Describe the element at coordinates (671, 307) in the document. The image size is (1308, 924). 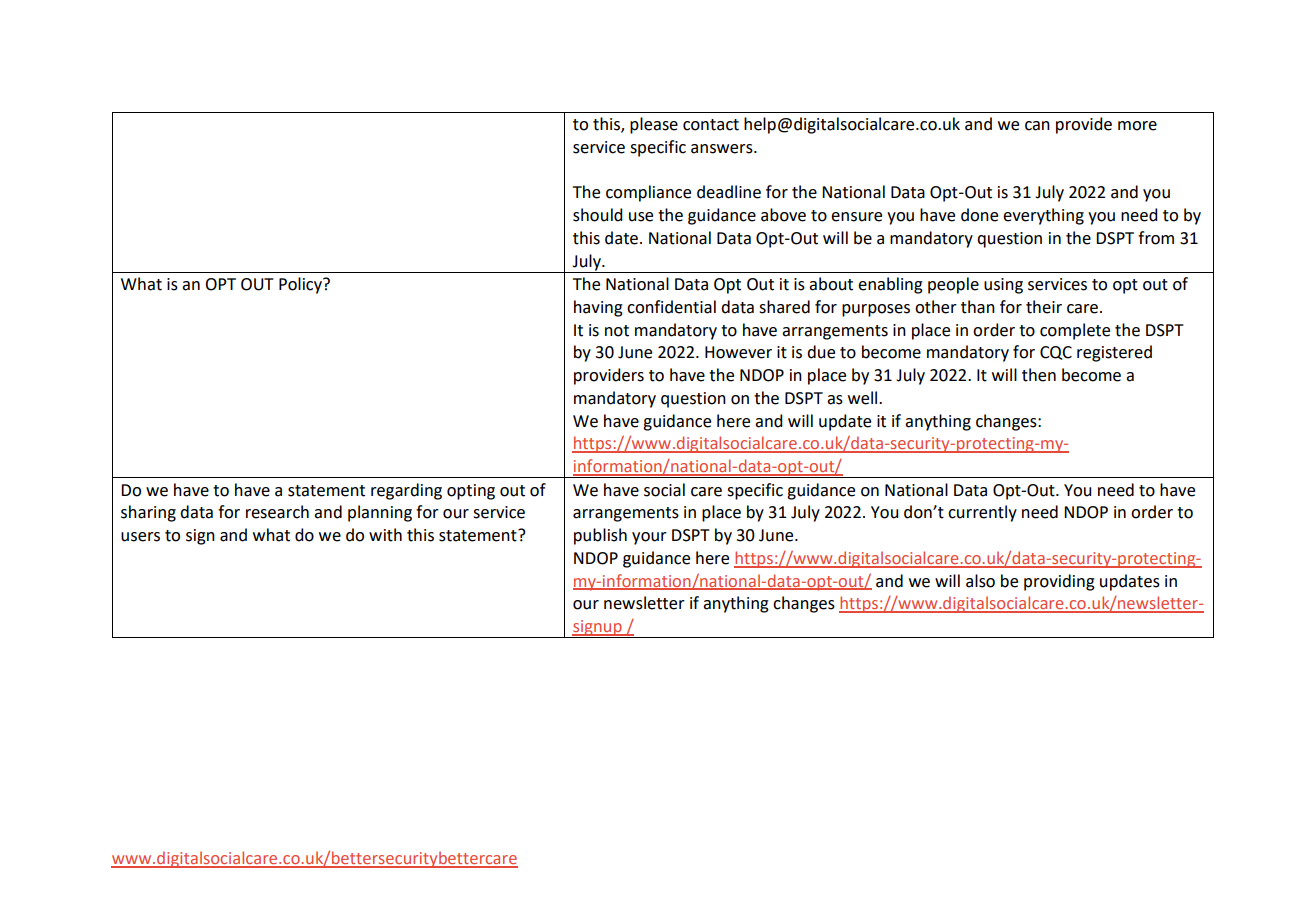
I see `confidential` at that location.
